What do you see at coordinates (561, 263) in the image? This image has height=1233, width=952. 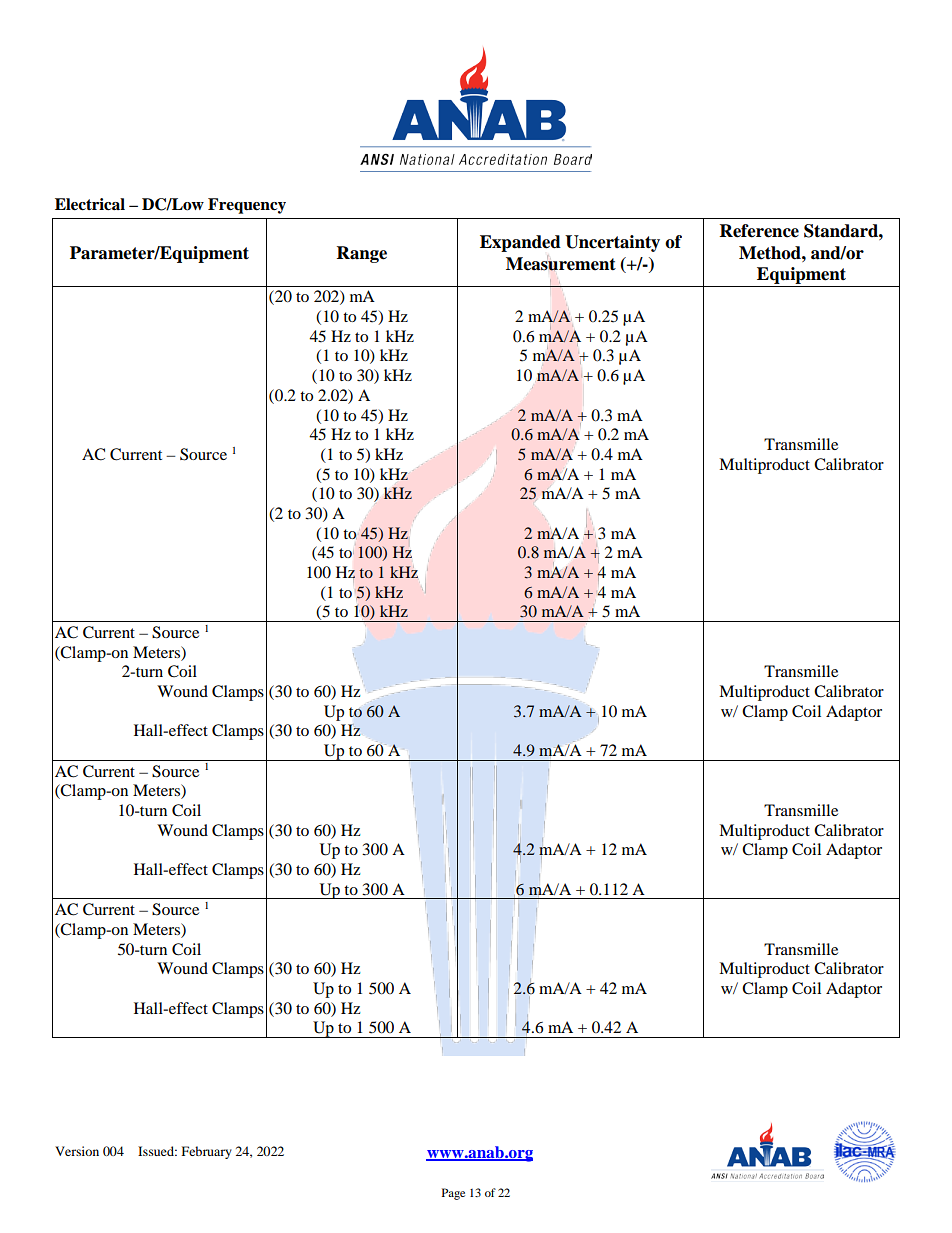 I see `Measurement` at bounding box center [561, 263].
